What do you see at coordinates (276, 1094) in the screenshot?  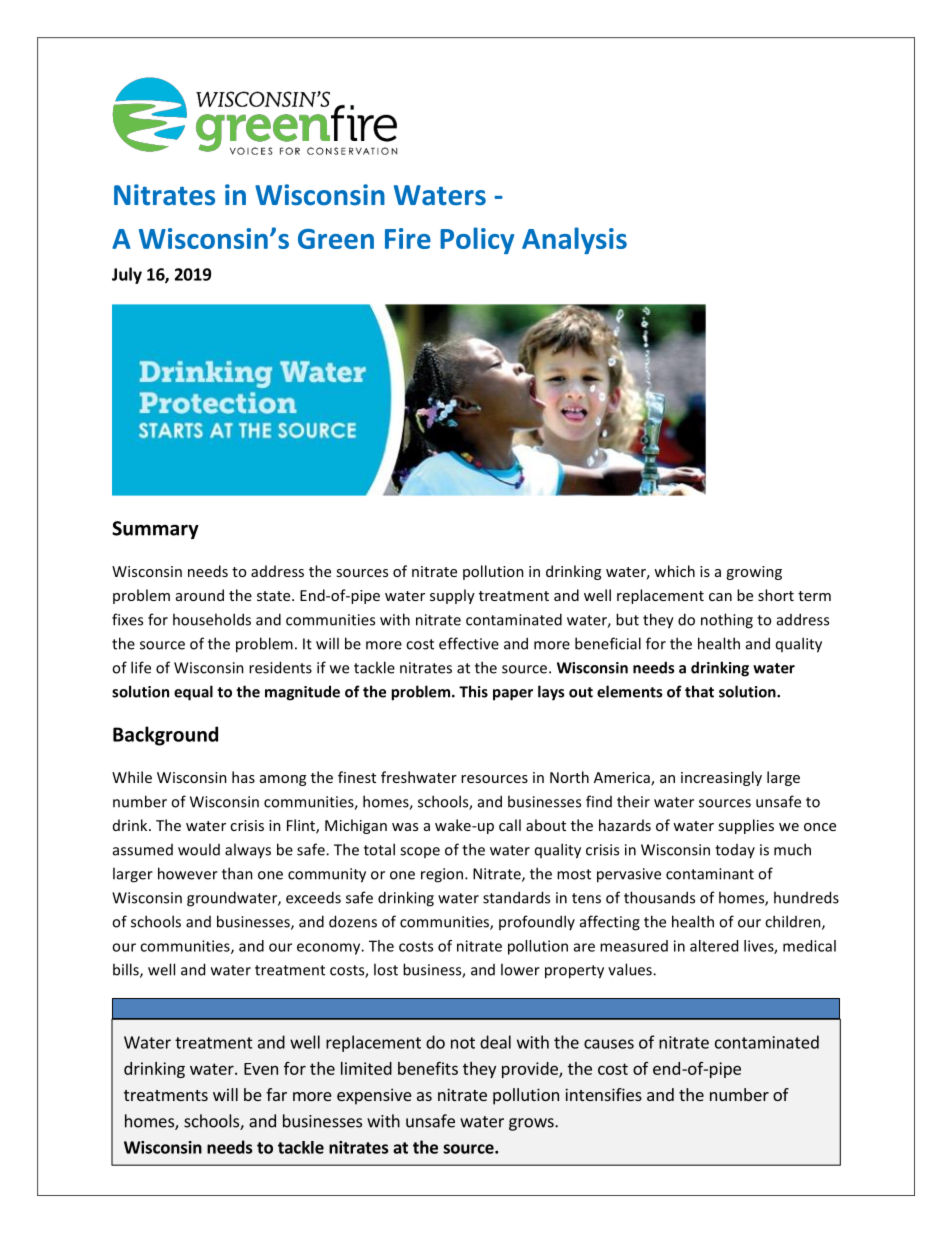 I see `far` at bounding box center [276, 1094].
